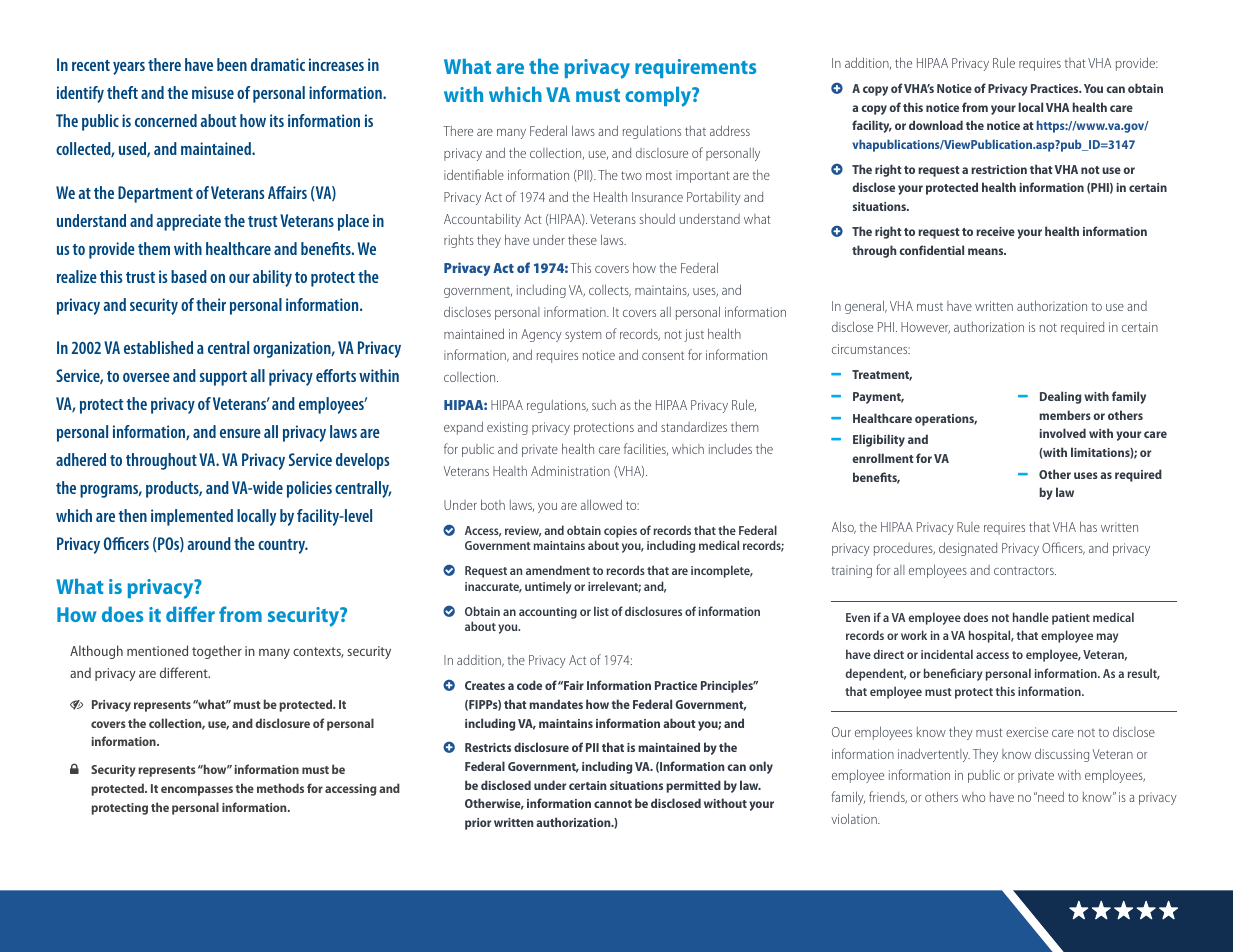 The image size is (1233, 952). Describe the element at coordinates (936, 125) in the image. I see `download` at that location.
